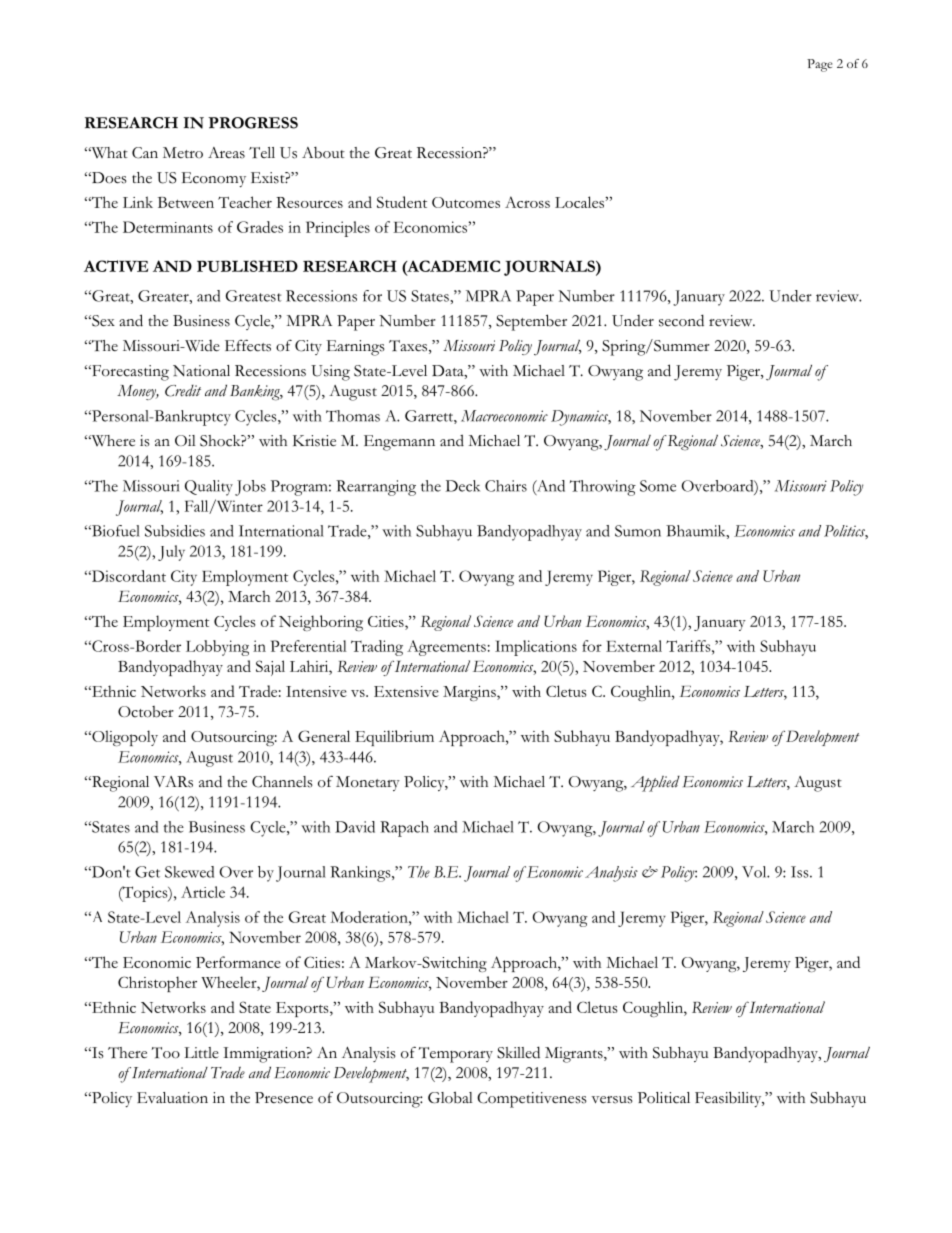 This screenshot has height=1233, width=952. What do you see at coordinates (446, 648) in the screenshot?
I see `Agreements` at bounding box center [446, 648].
